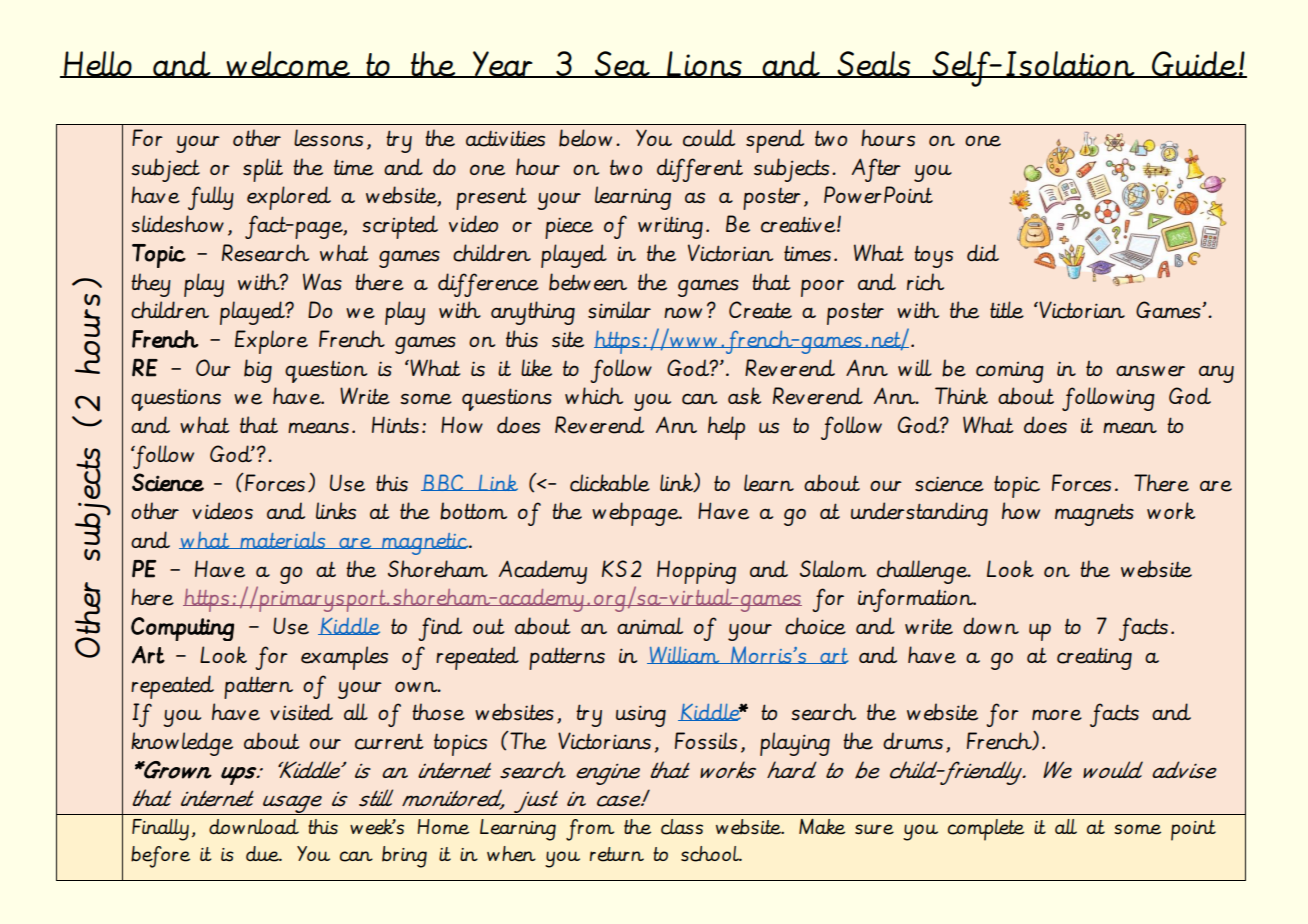  I want to click on Guide, so click(1194, 64).
